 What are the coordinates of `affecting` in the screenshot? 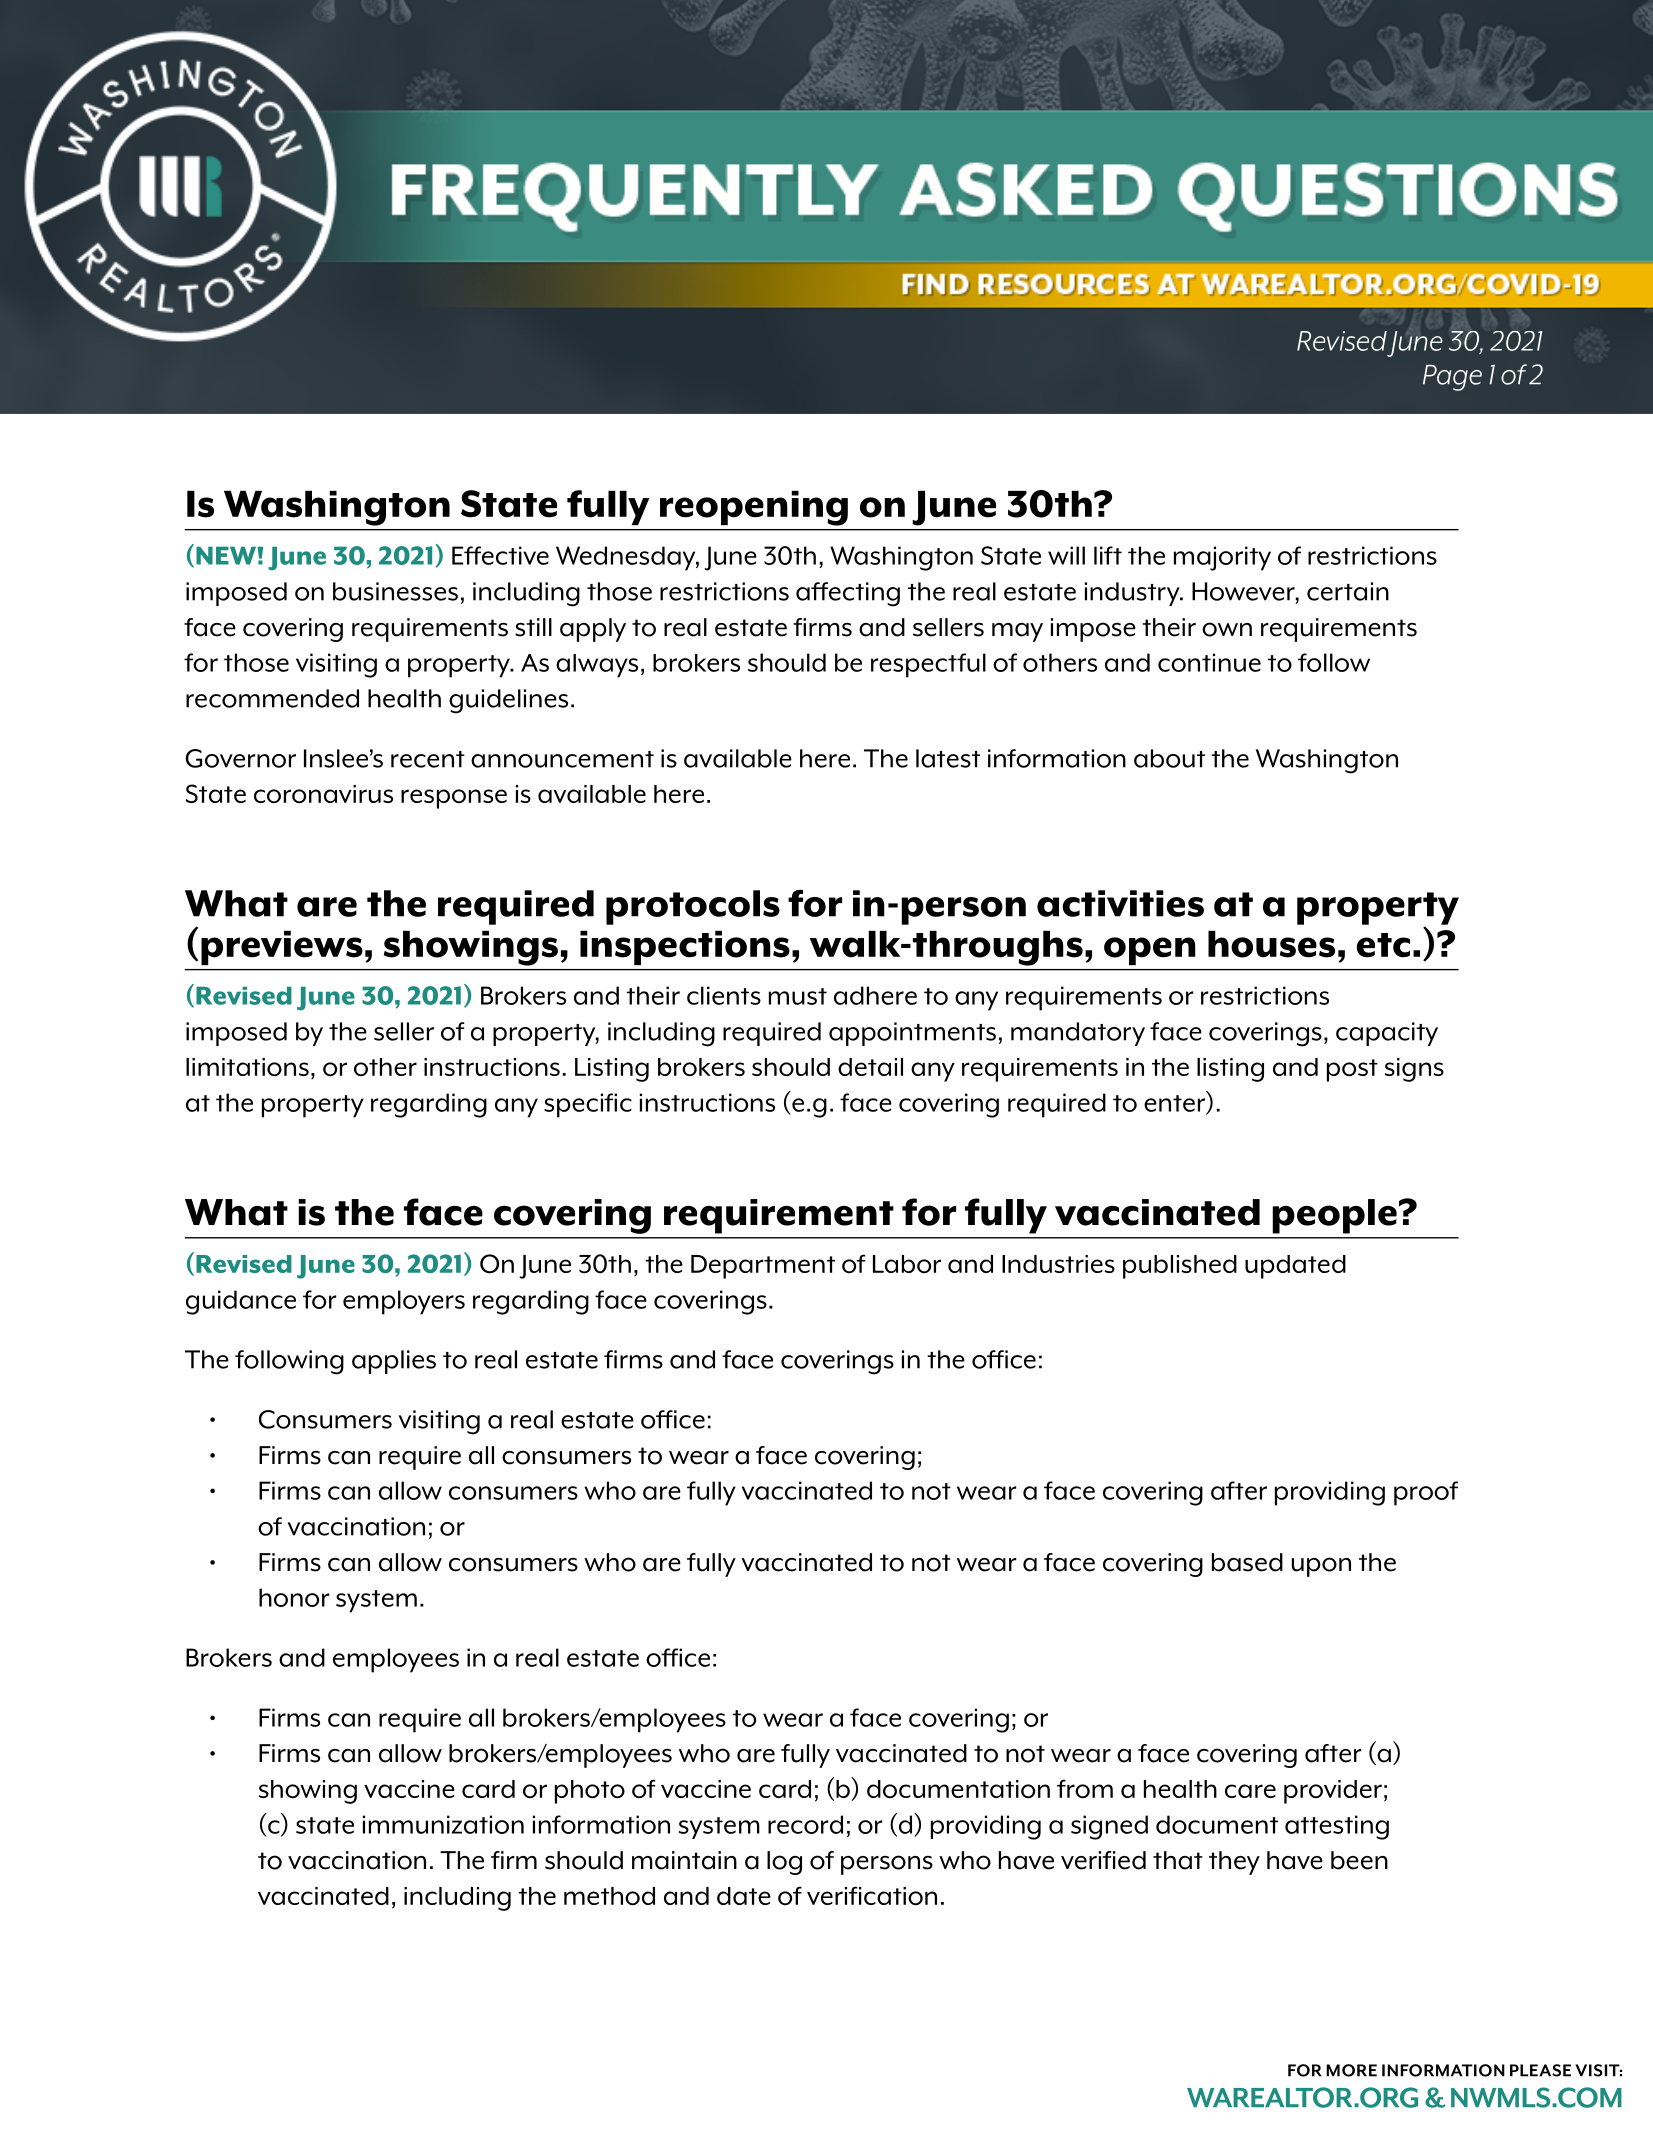 It's located at (848, 594).
